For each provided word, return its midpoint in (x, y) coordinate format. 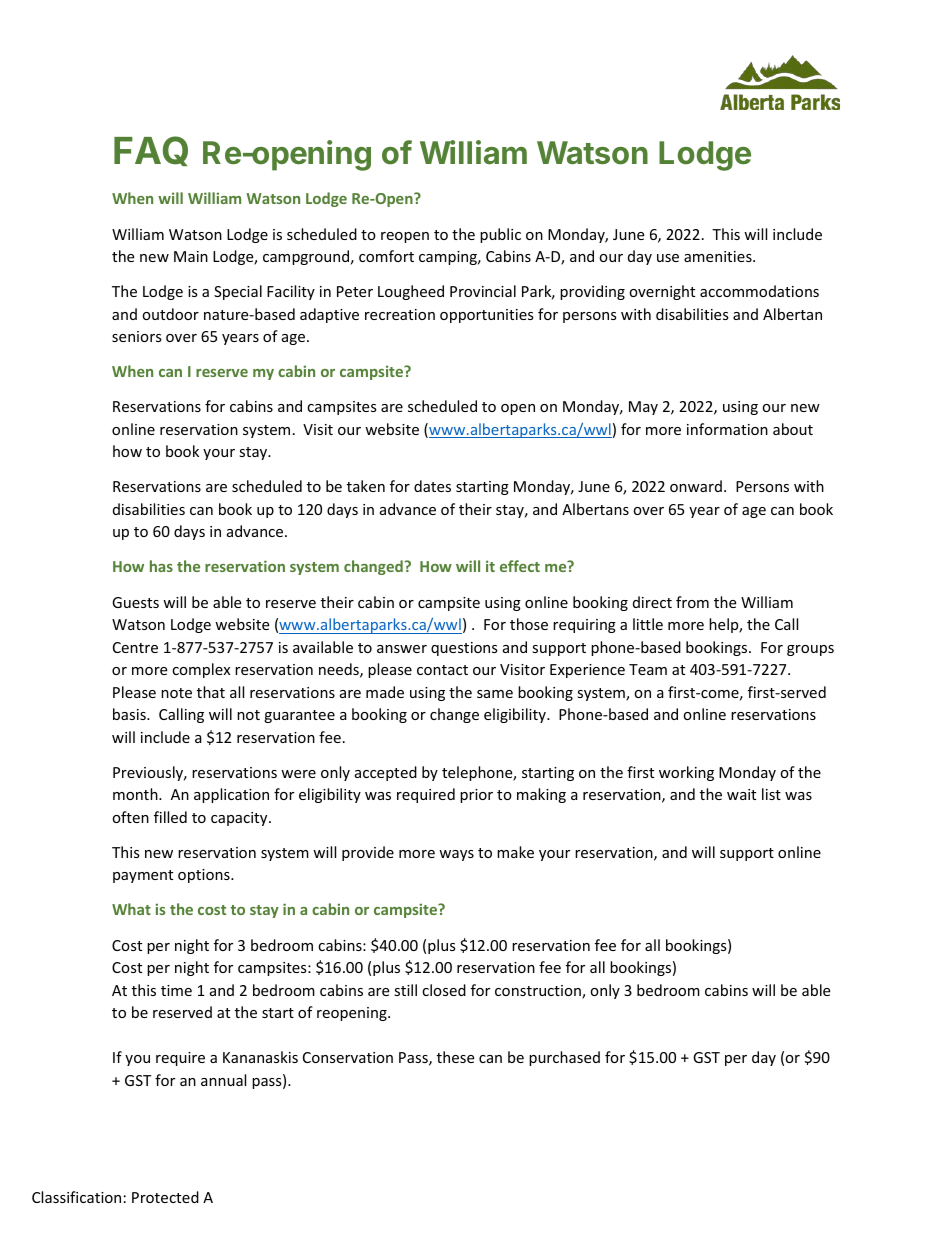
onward (696, 486)
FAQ (151, 151)
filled (170, 817)
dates (432, 486)
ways (456, 855)
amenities (719, 256)
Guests (135, 602)
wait (741, 794)
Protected (165, 1197)
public (500, 235)
